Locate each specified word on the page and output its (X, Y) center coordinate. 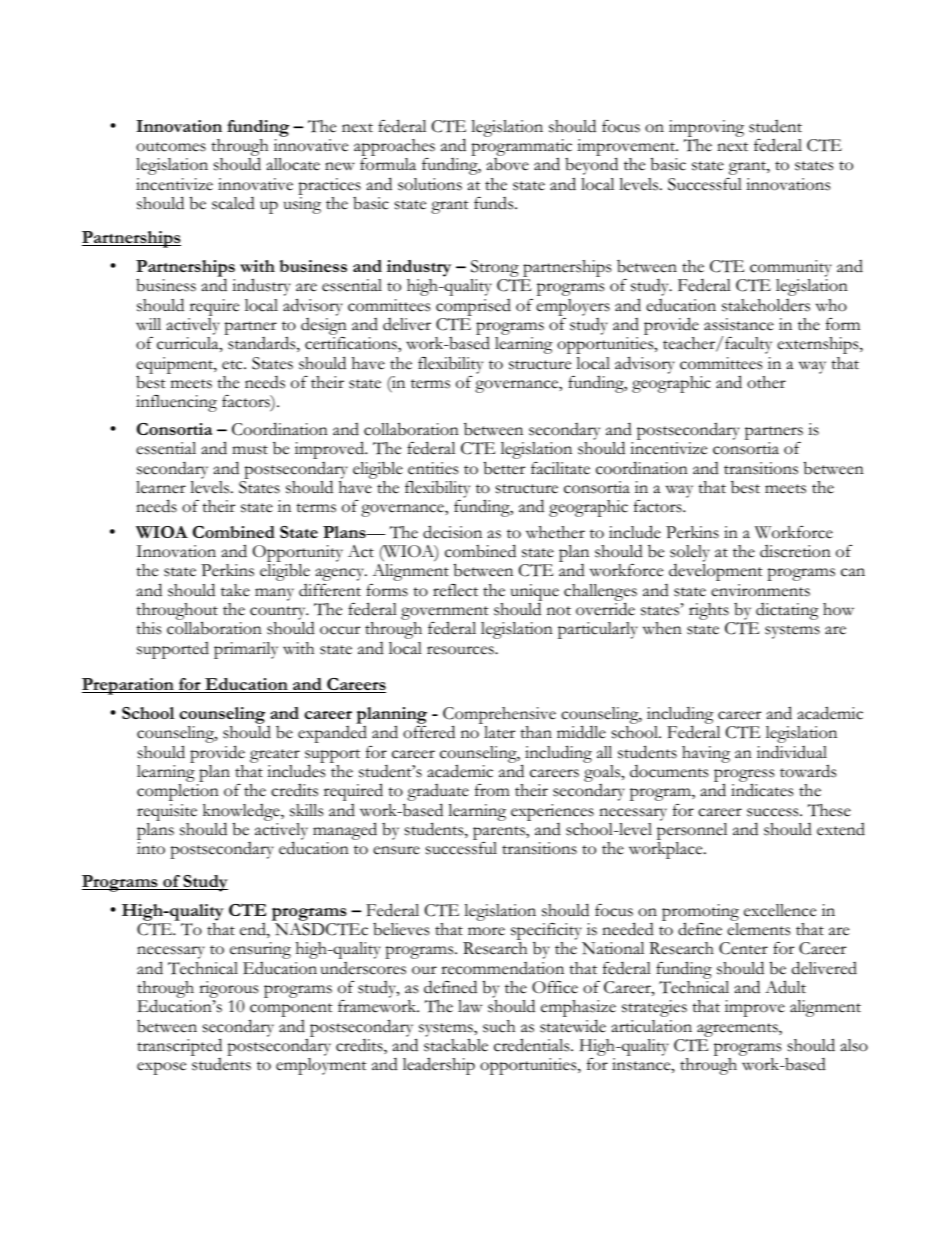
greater (275, 756)
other (766, 382)
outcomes (171, 147)
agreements (737, 1031)
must (250, 450)
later (499, 732)
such (499, 1026)
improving (706, 130)
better (504, 468)
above (508, 164)
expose (161, 1068)
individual (792, 752)
